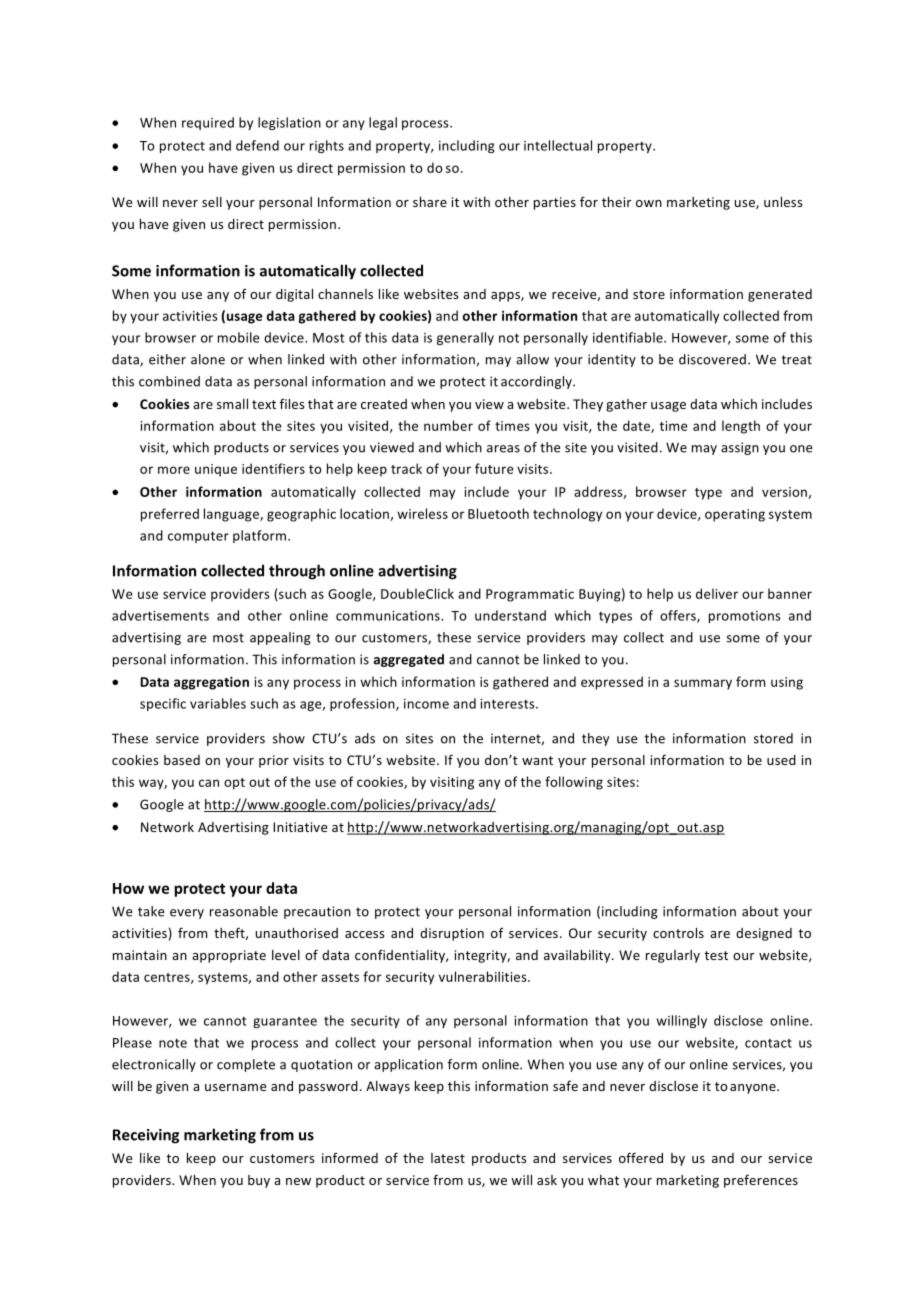  What do you see at coordinates (216, 470) in the screenshot?
I see `unique` at bounding box center [216, 470].
